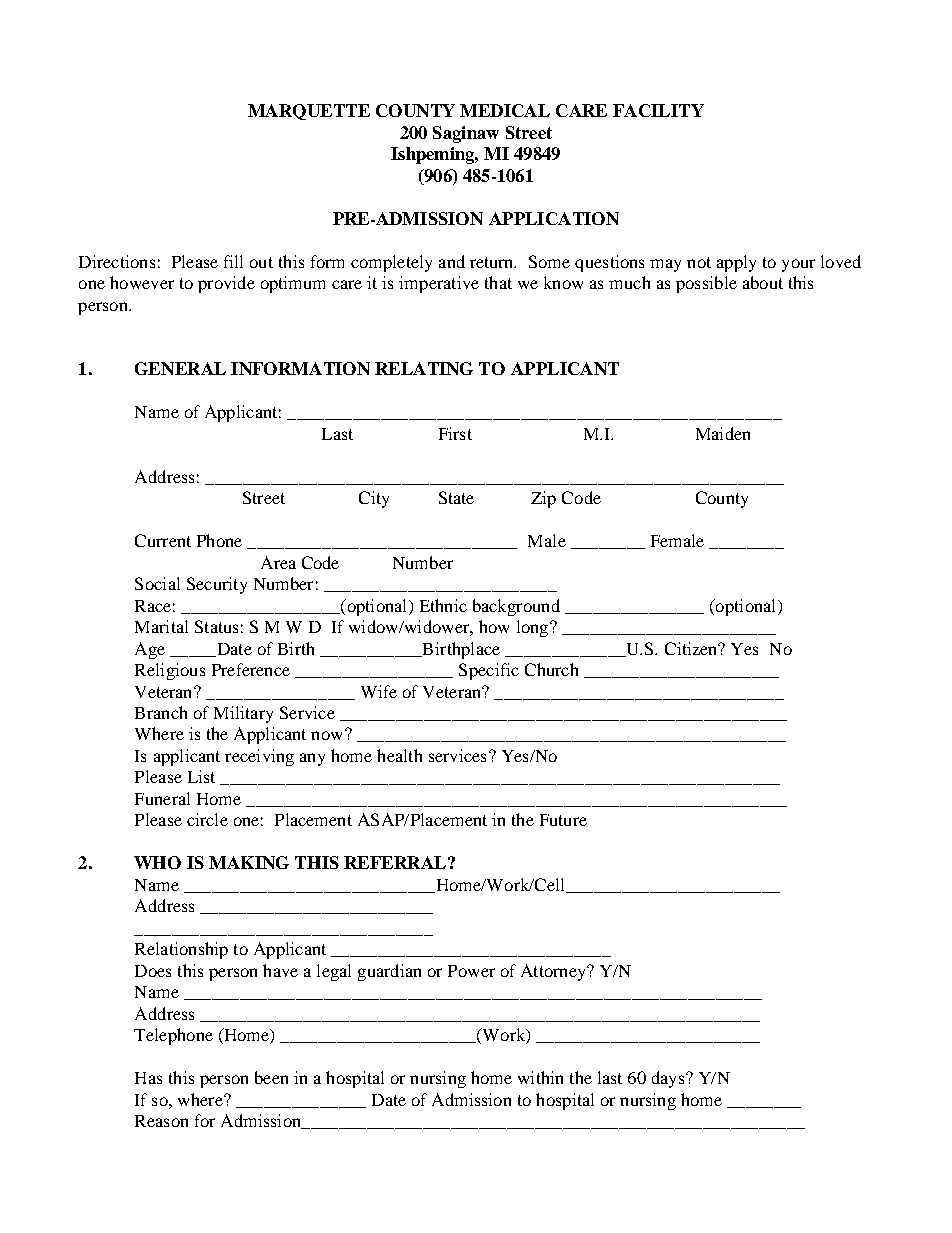 This document has height=1233, width=952. What do you see at coordinates (658, 110) in the document?
I see `FACILITY` at bounding box center [658, 110].
